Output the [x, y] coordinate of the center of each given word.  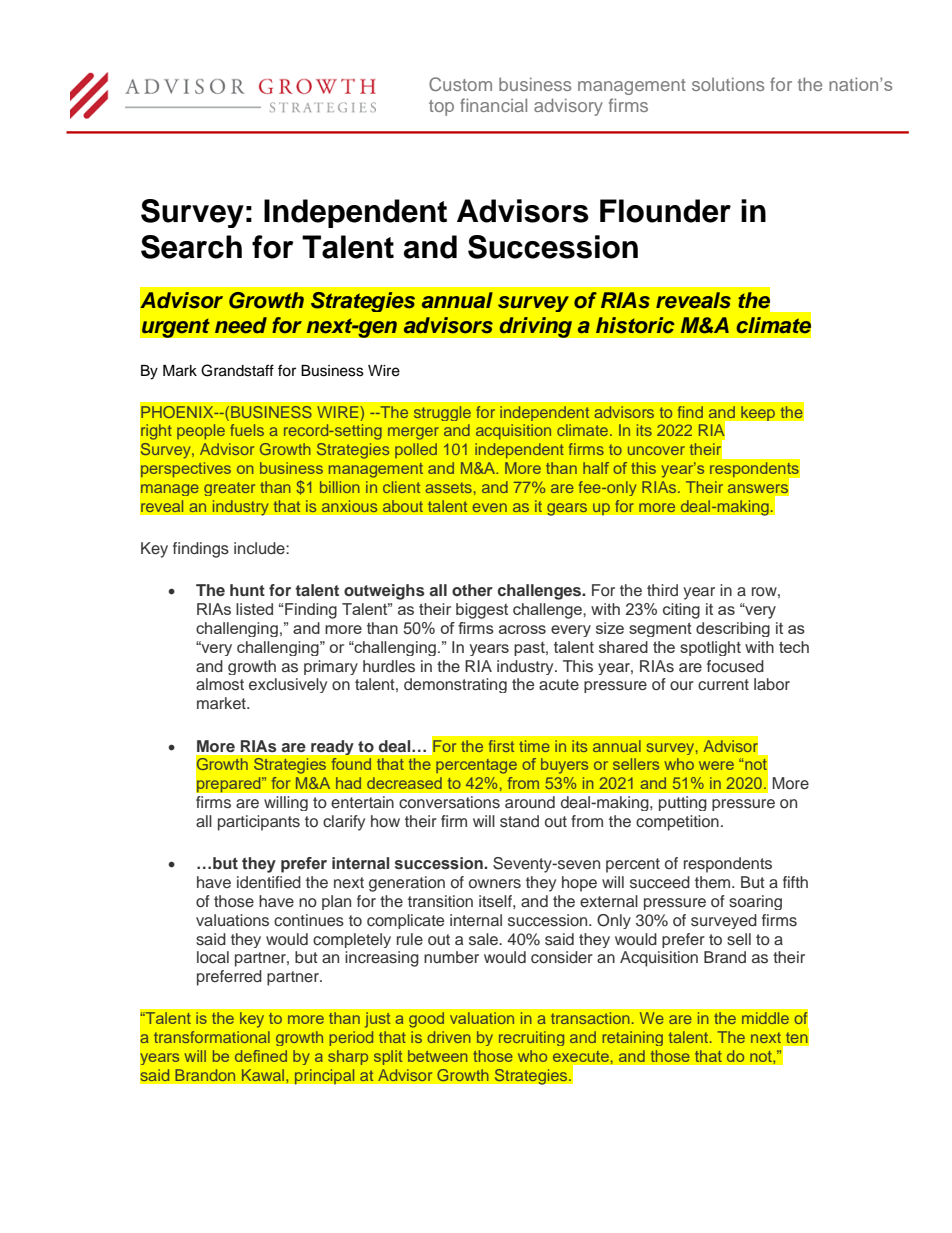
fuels [247, 430]
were [716, 765]
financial [493, 105]
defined [261, 1056]
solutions [728, 84]
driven [449, 1037]
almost [220, 684]
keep [758, 413]
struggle [442, 413]
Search [191, 247]
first [501, 746]
